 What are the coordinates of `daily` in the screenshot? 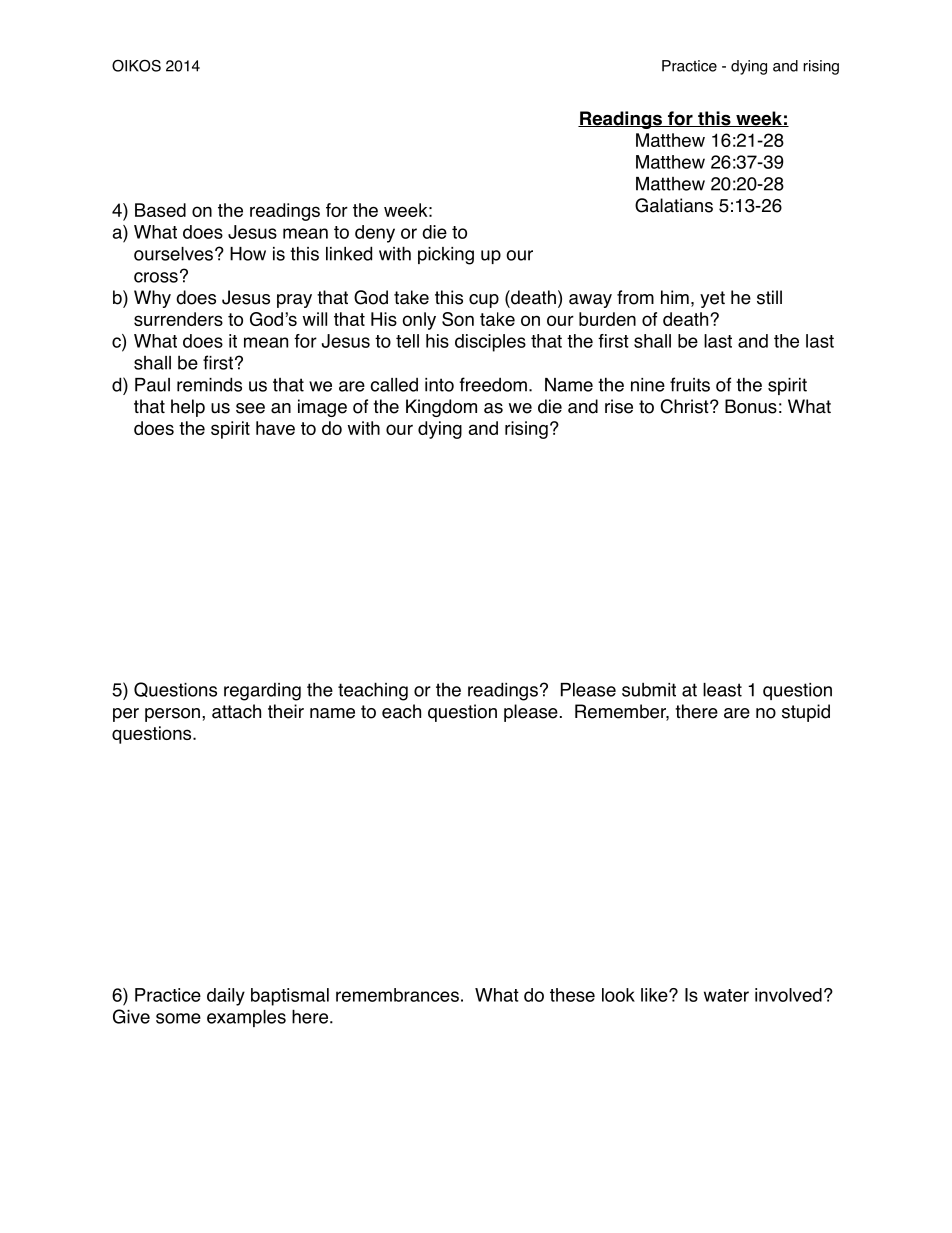 It's located at (226, 997).
